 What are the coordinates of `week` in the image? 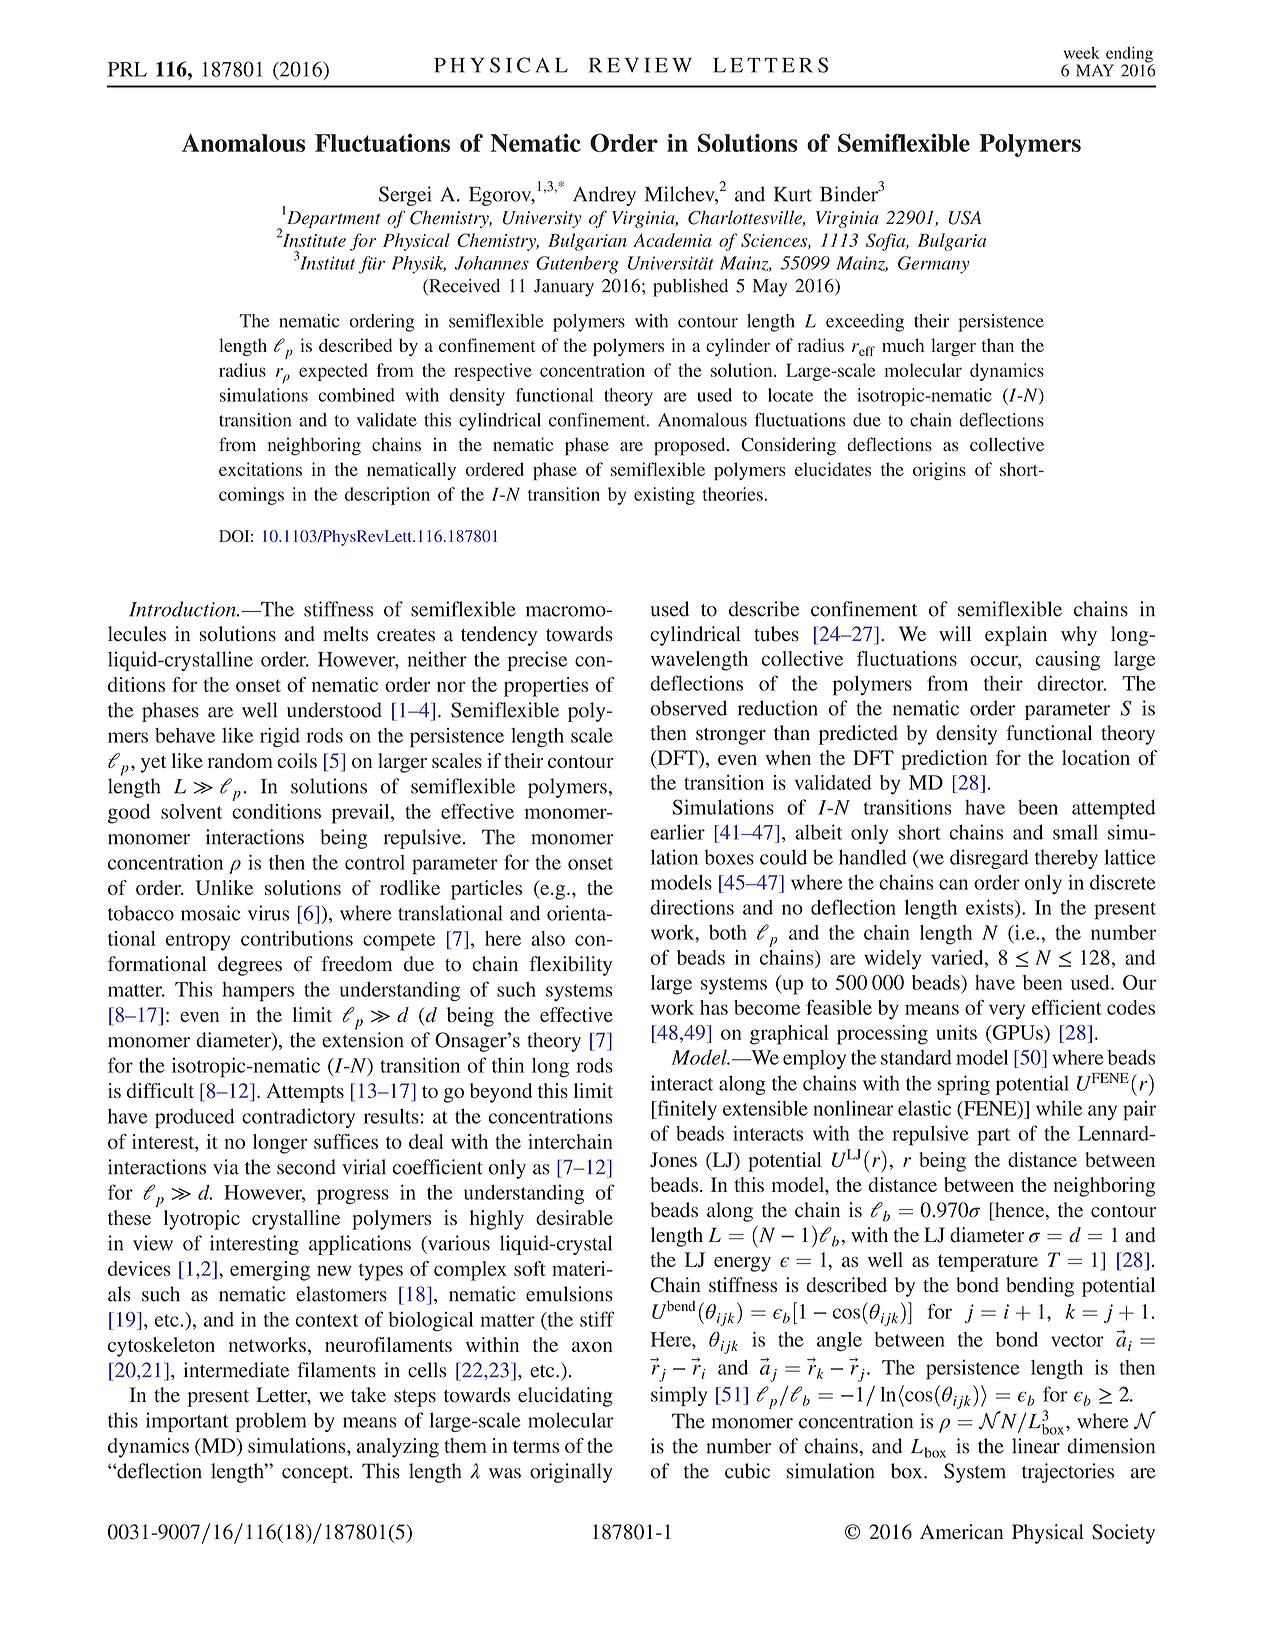 It's located at (1082, 52).
